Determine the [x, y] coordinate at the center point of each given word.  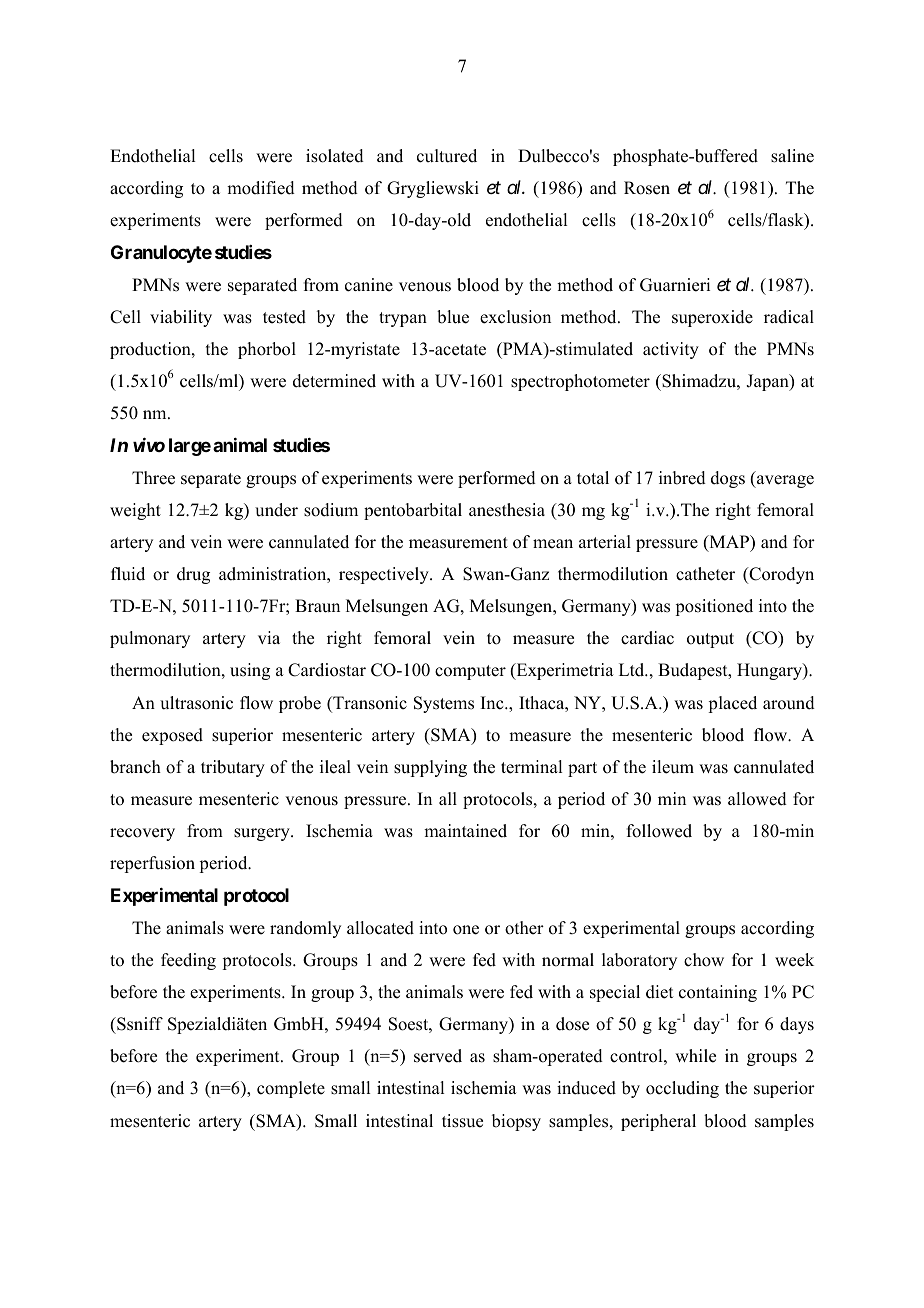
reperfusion [152, 864]
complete [291, 1089]
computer [470, 672]
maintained [465, 831]
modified [261, 188]
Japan [768, 382]
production [151, 350]
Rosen [647, 188]
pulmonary [150, 639]
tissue [462, 1121]
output [710, 640]
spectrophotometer [580, 382]
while [695, 1056]
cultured [447, 156]
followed [659, 831]
